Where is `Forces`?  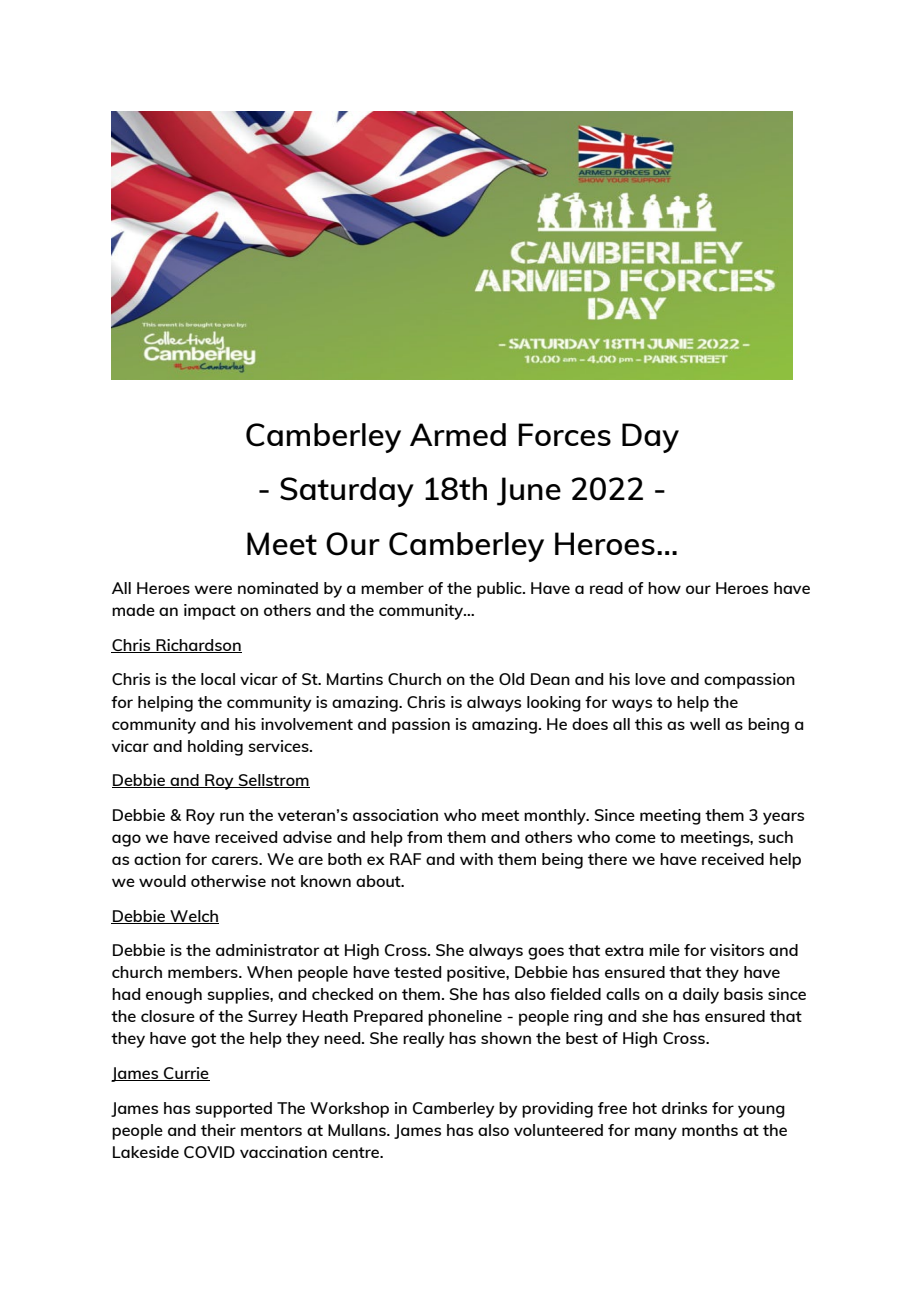 Forces is located at coordinates (564, 434).
